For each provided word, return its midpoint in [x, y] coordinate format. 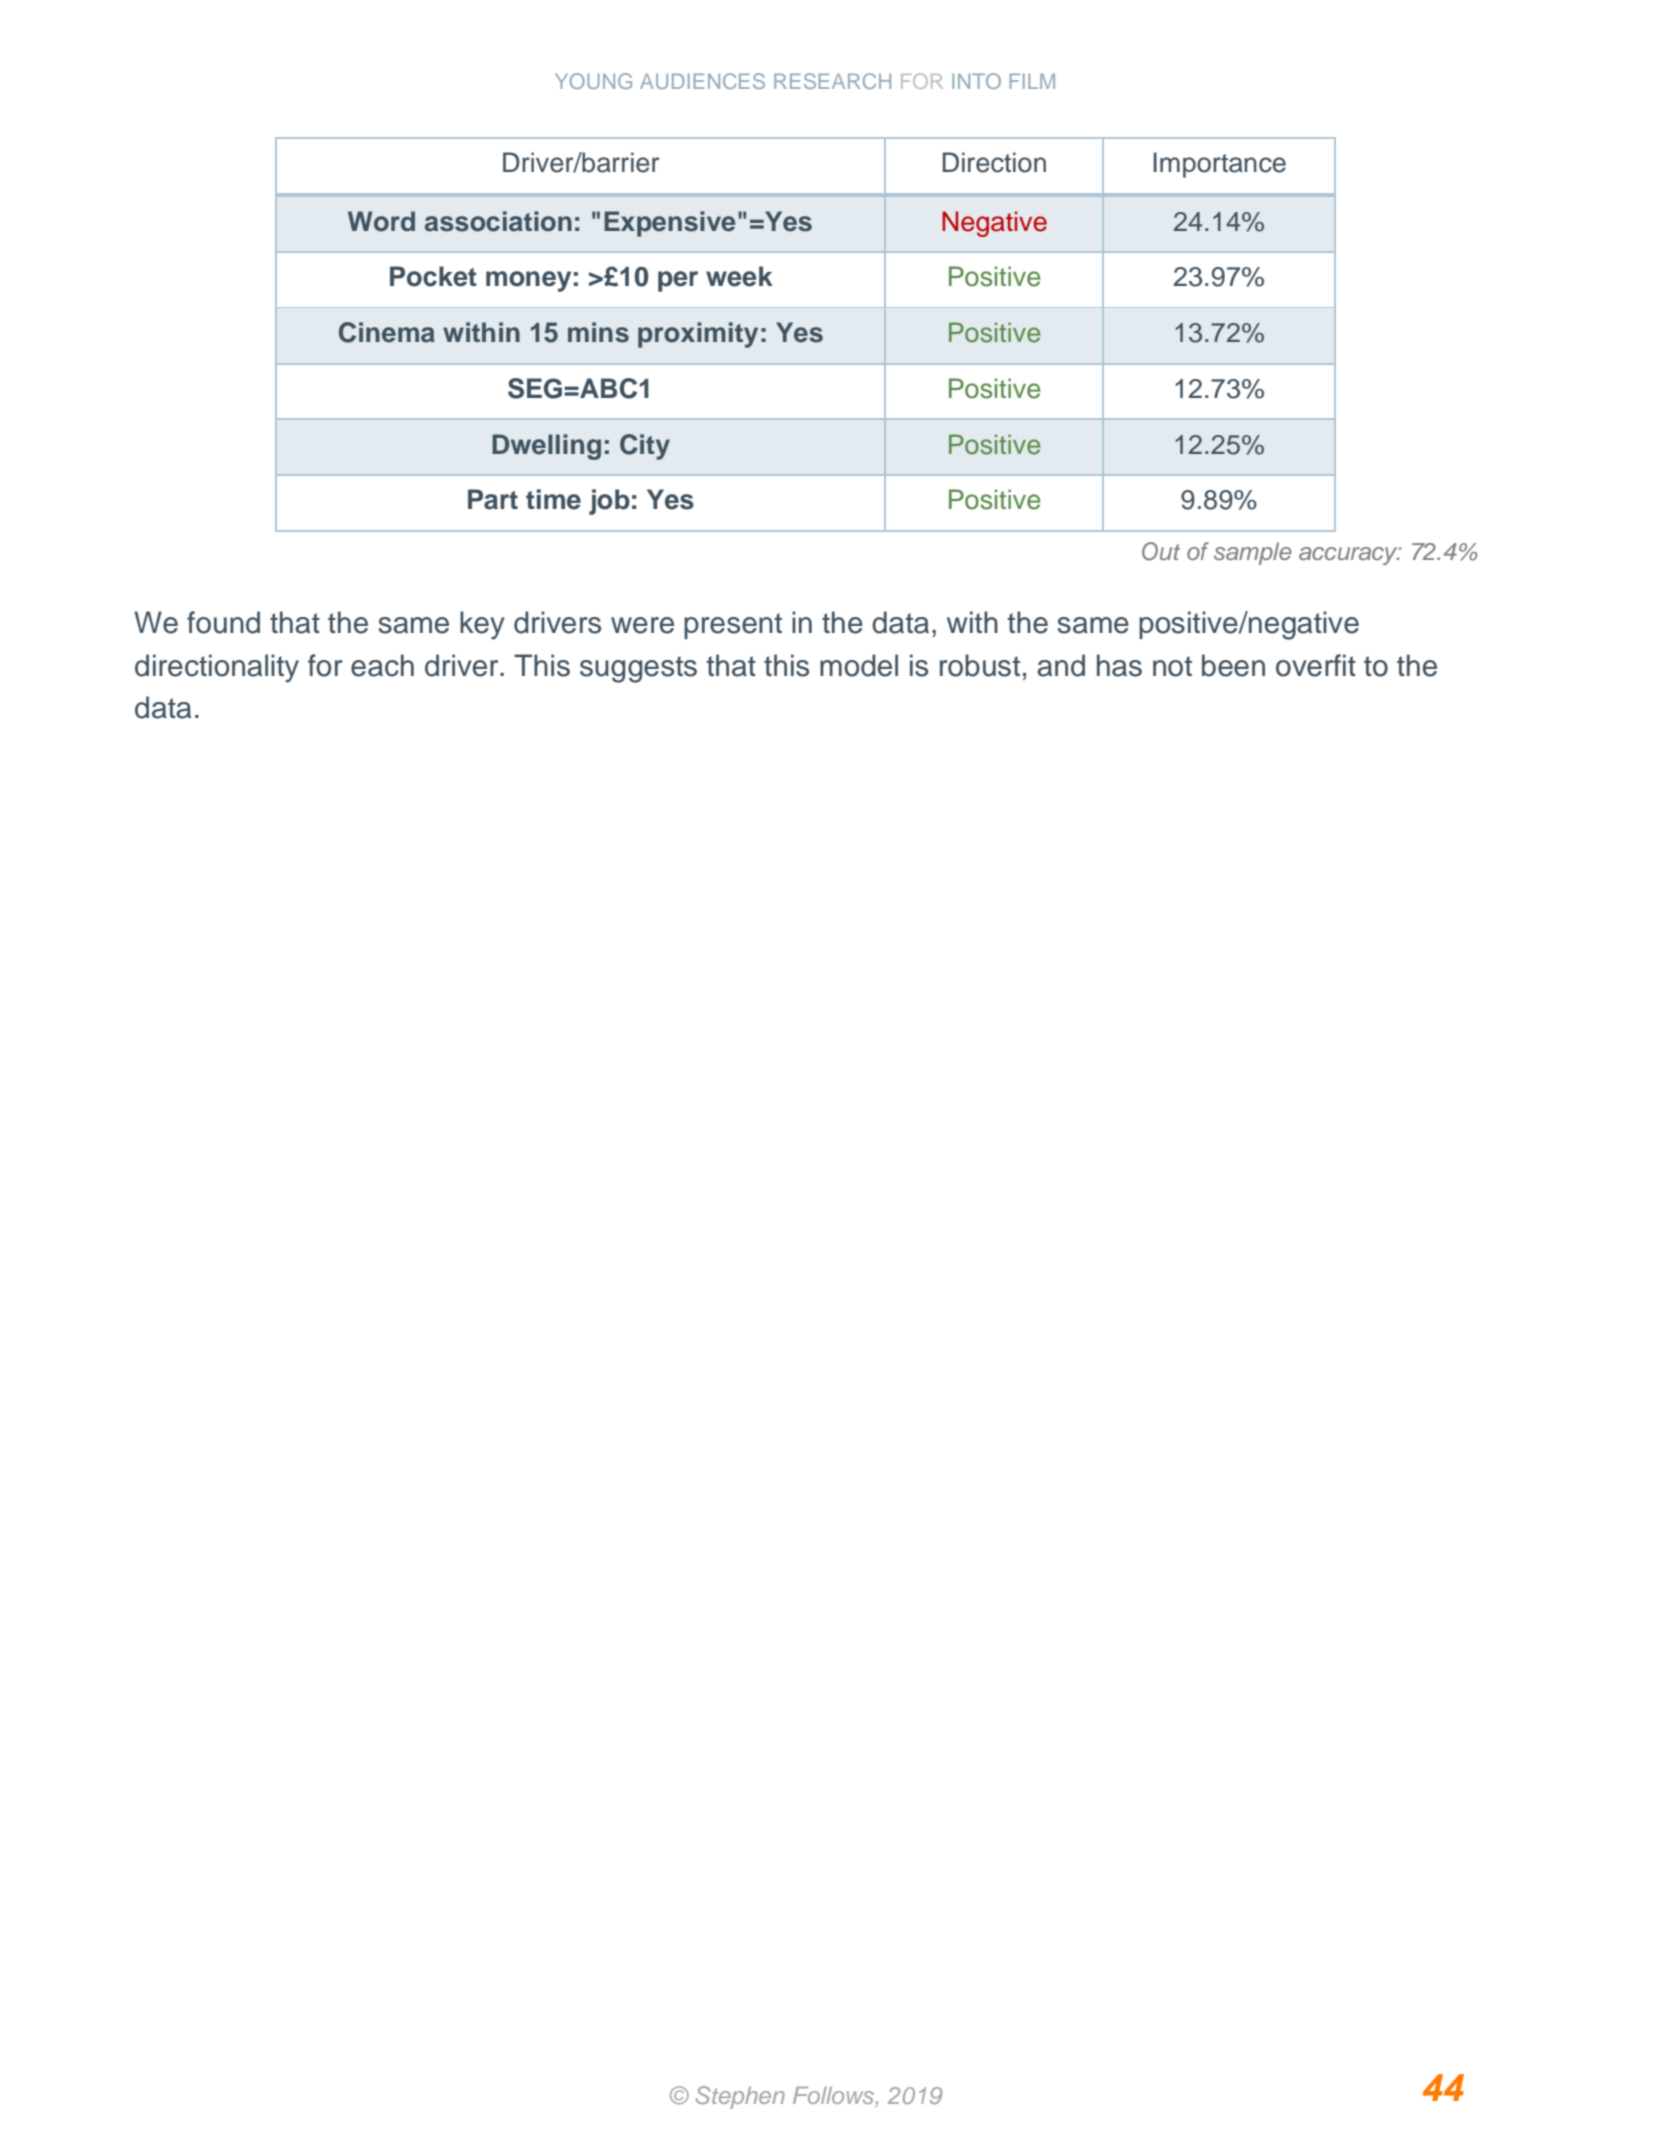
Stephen [740, 2097]
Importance [1219, 165]
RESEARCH [832, 81]
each [382, 665]
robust [980, 665]
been [1233, 665]
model [859, 665]
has [1119, 665]
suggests [638, 669]
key [482, 625]
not [1172, 666]
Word [381, 221]
